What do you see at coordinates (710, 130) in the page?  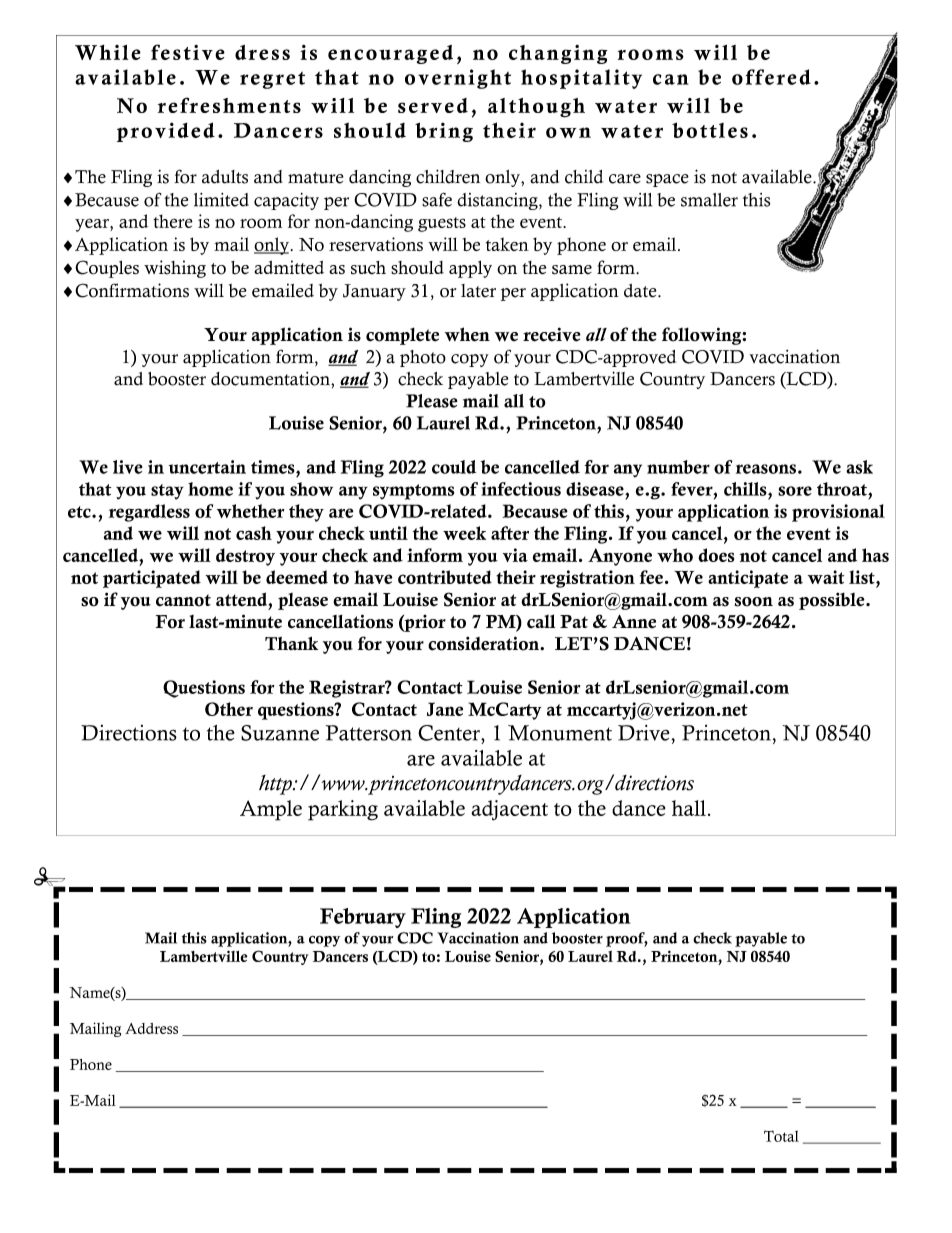 I see `bottles` at bounding box center [710, 130].
